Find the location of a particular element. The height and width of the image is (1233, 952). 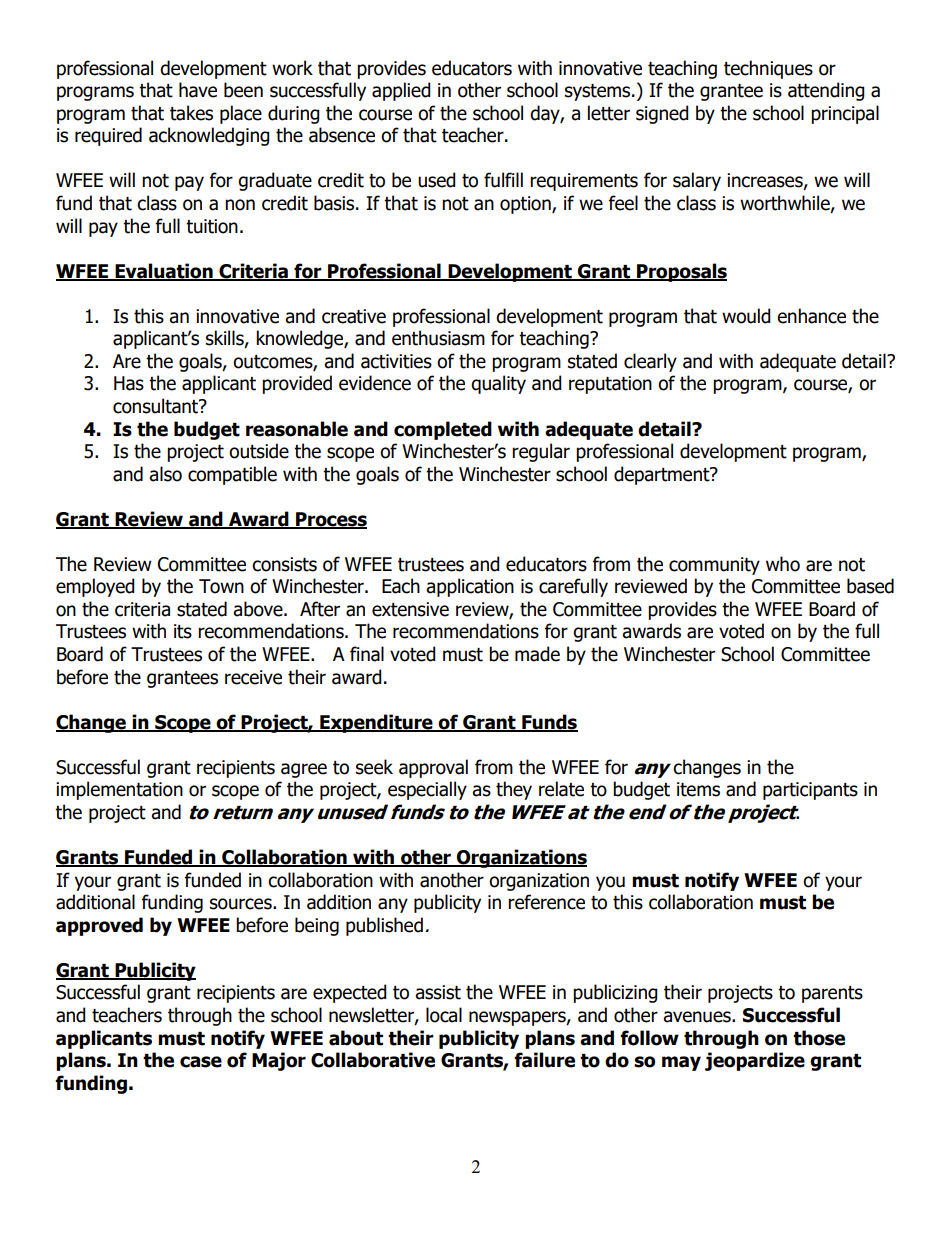

would is located at coordinates (746, 316).
